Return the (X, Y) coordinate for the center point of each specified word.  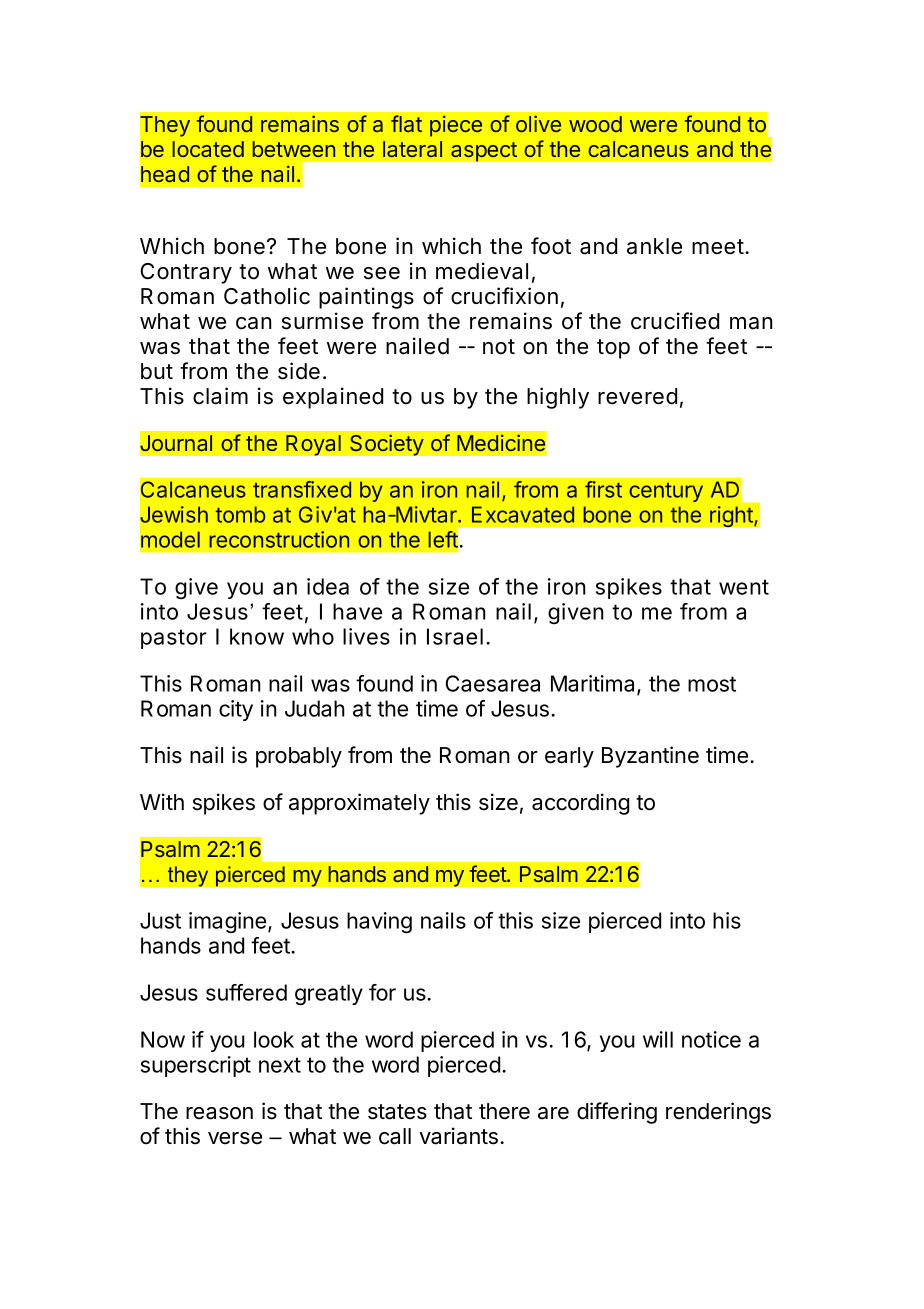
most (712, 684)
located (208, 149)
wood (595, 124)
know (257, 636)
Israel (455, 636)
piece (456, 126)
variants (458, 1136)
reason (219, 1113)
